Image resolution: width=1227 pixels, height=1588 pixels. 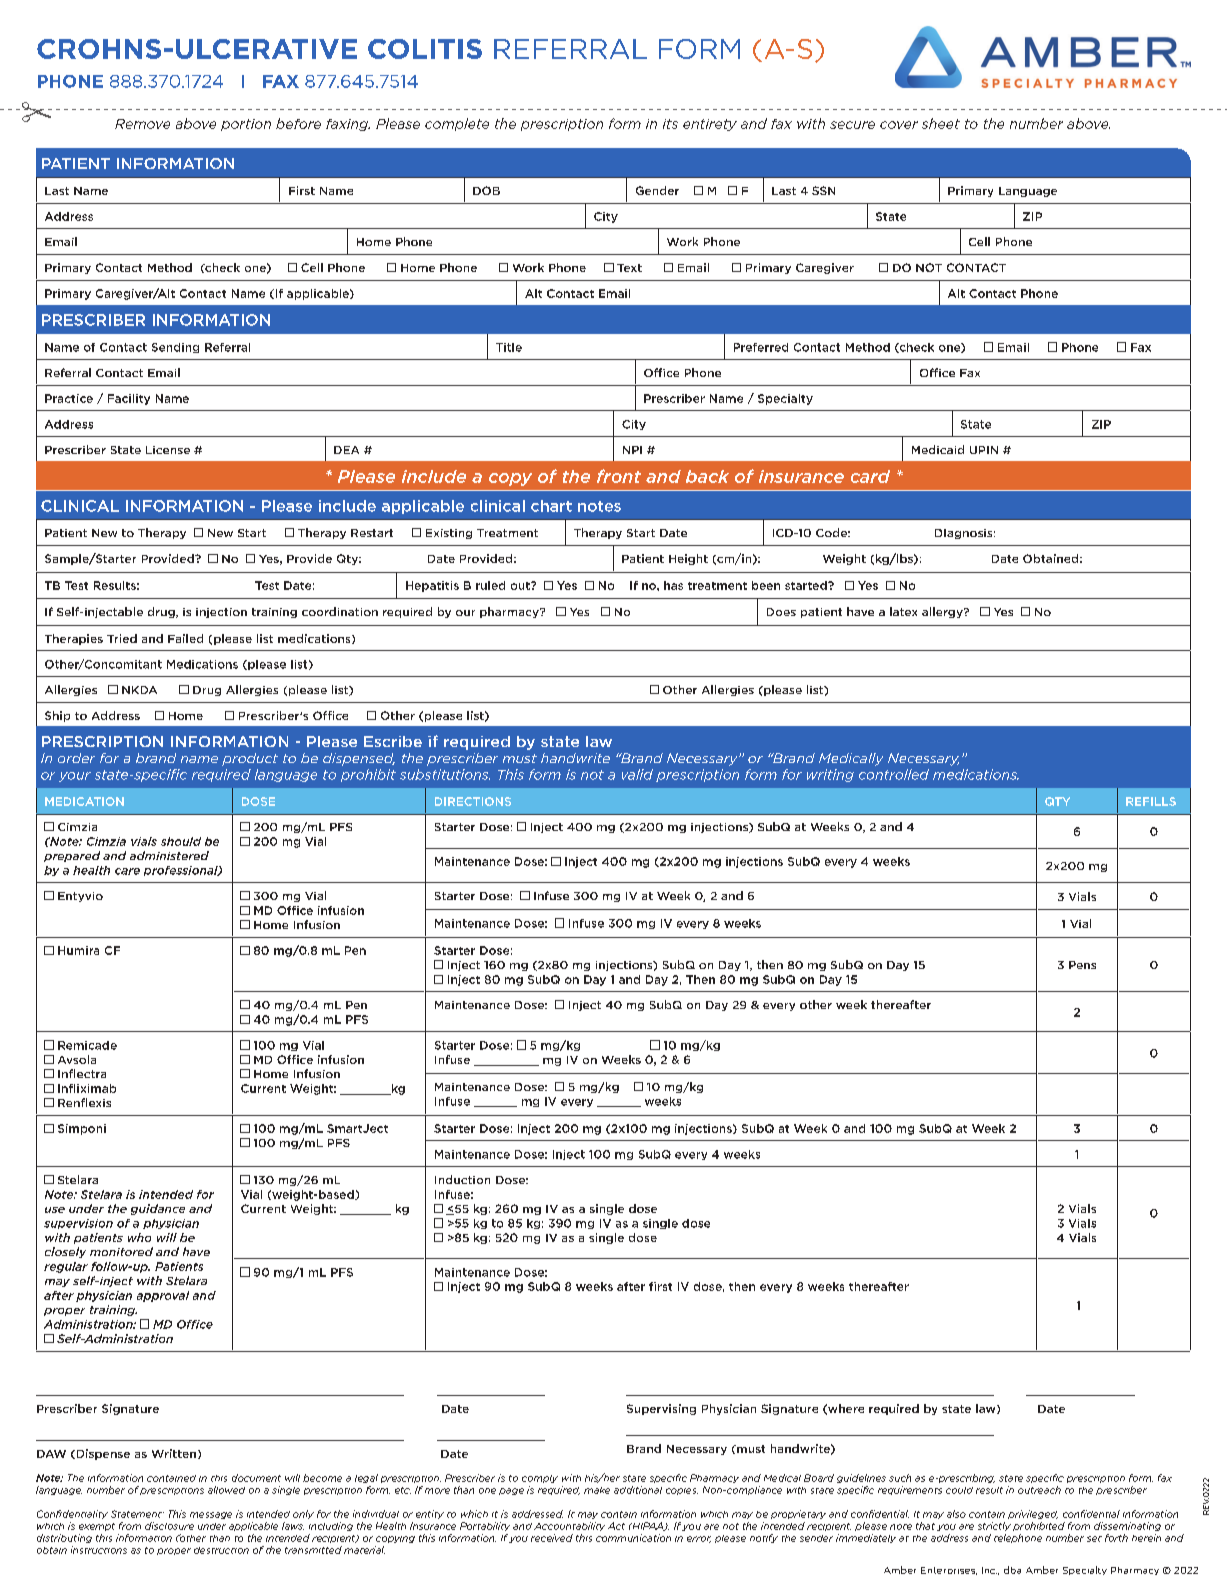 What do you see at coordinates (1151, 801) in the screenshot?
I see `REFILLS` at bounding box center [1151, 801].
